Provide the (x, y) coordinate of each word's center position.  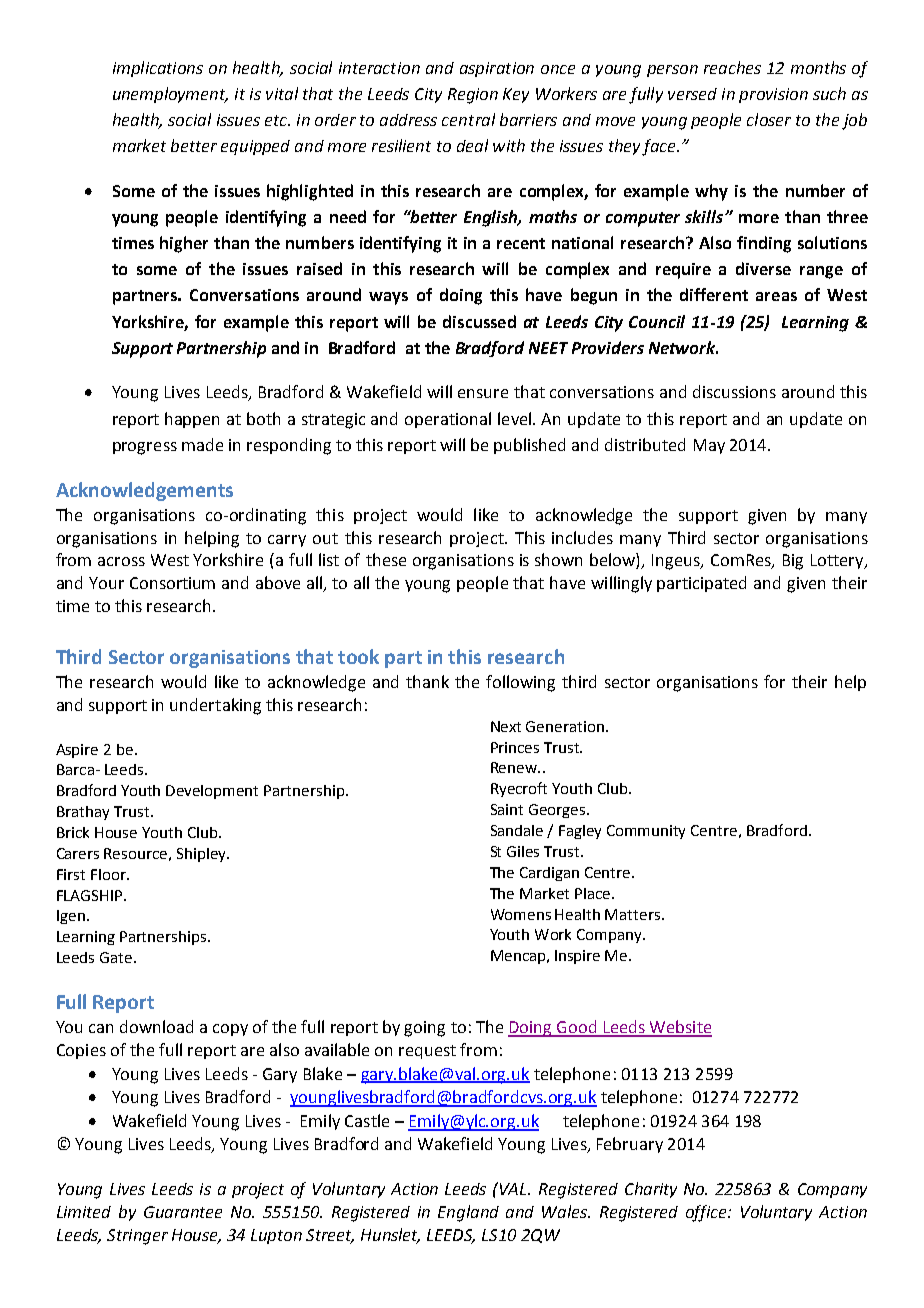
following (520, 683)
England (468, 1213)
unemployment (170, 95)
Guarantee (183, 1212)
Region (473, 96)
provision (773, 95)
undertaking (215, 706)
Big (793, 562)
